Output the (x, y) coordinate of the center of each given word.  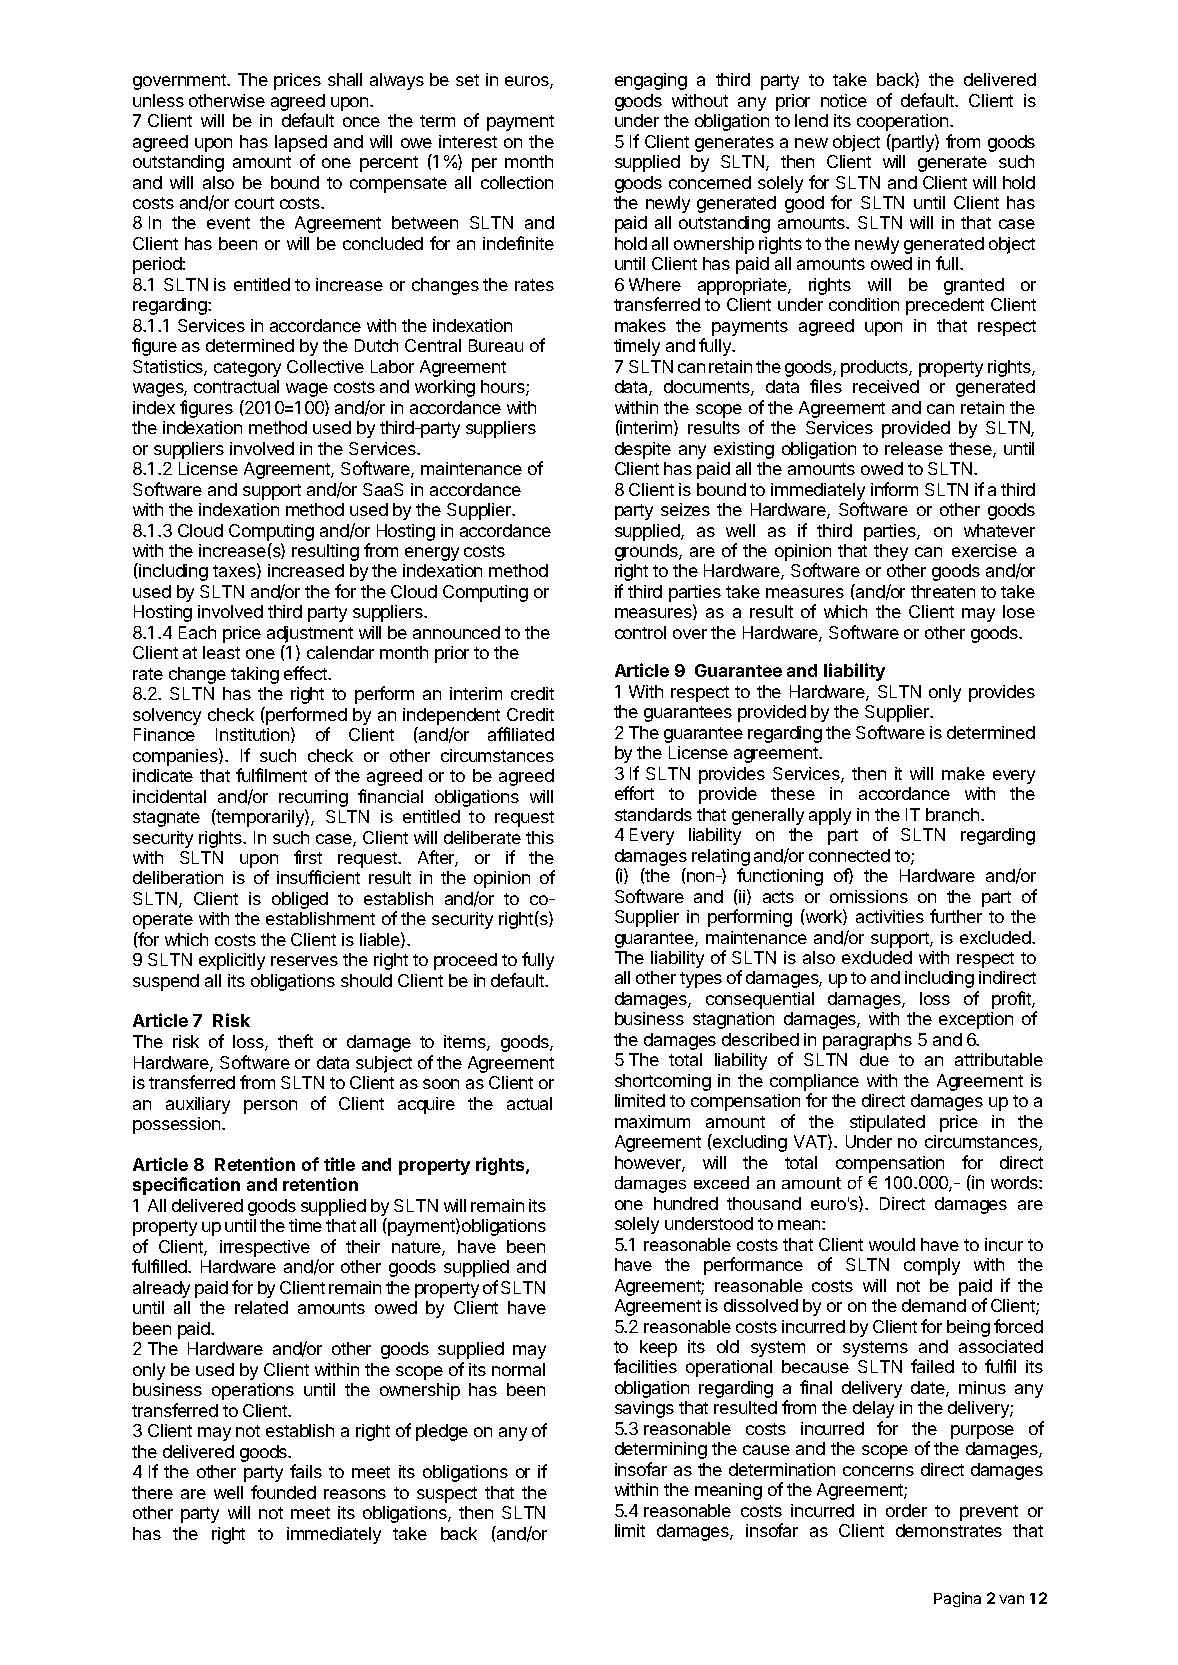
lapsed (301, 143)
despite (643, 450)
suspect (447, 1495)
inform (894, 489)
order (906, 1510)
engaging (651, 81)
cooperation (904, 122)
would (892, 1244)
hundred (686, 1203)
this (540, 837)
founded (283, 1492)
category (247, 369)
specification (186, 1186)
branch (952, 814)
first (308, 857)
